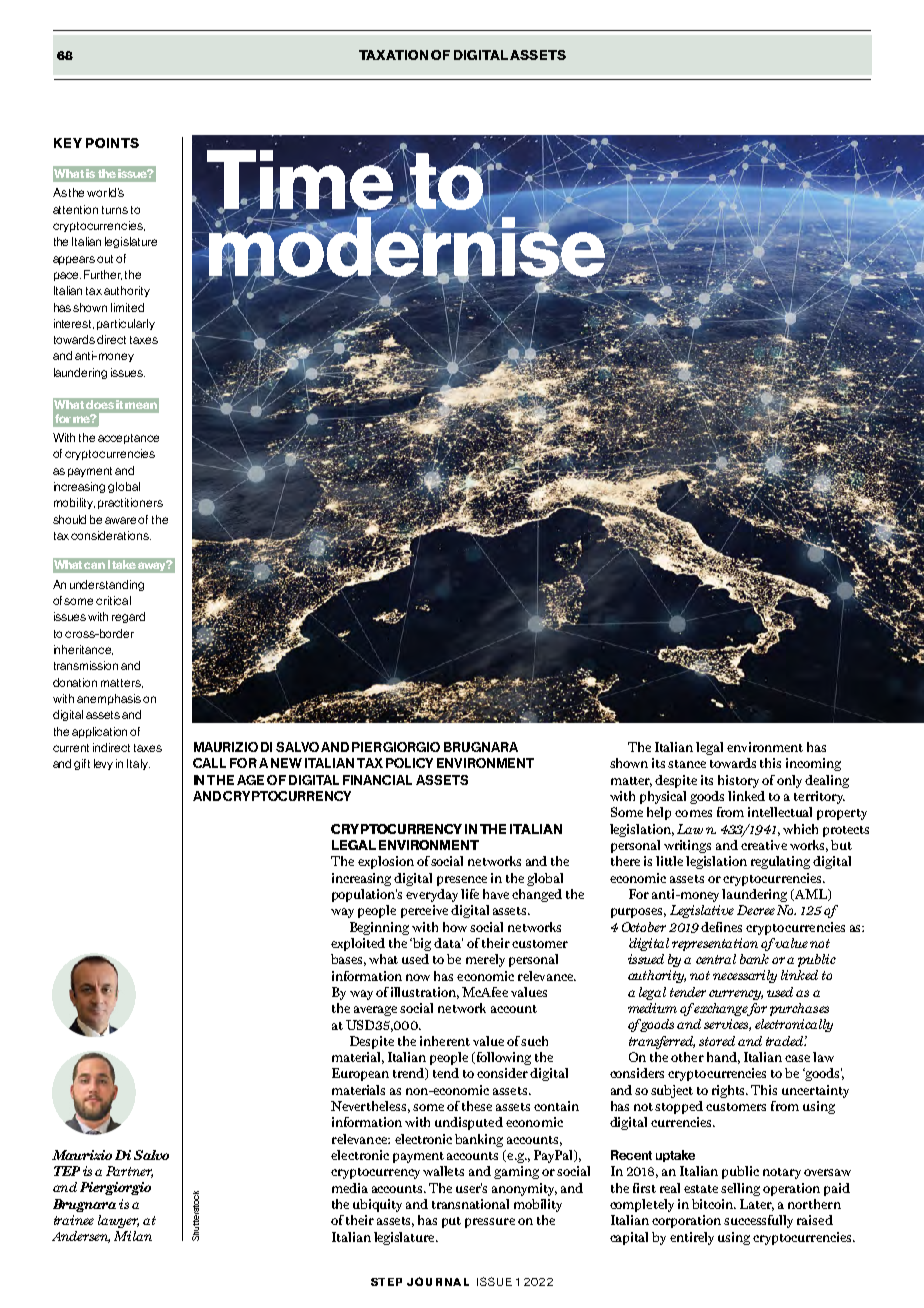 The image size is (924, 1308). I want to click on POLICY, so click(409, 763).
